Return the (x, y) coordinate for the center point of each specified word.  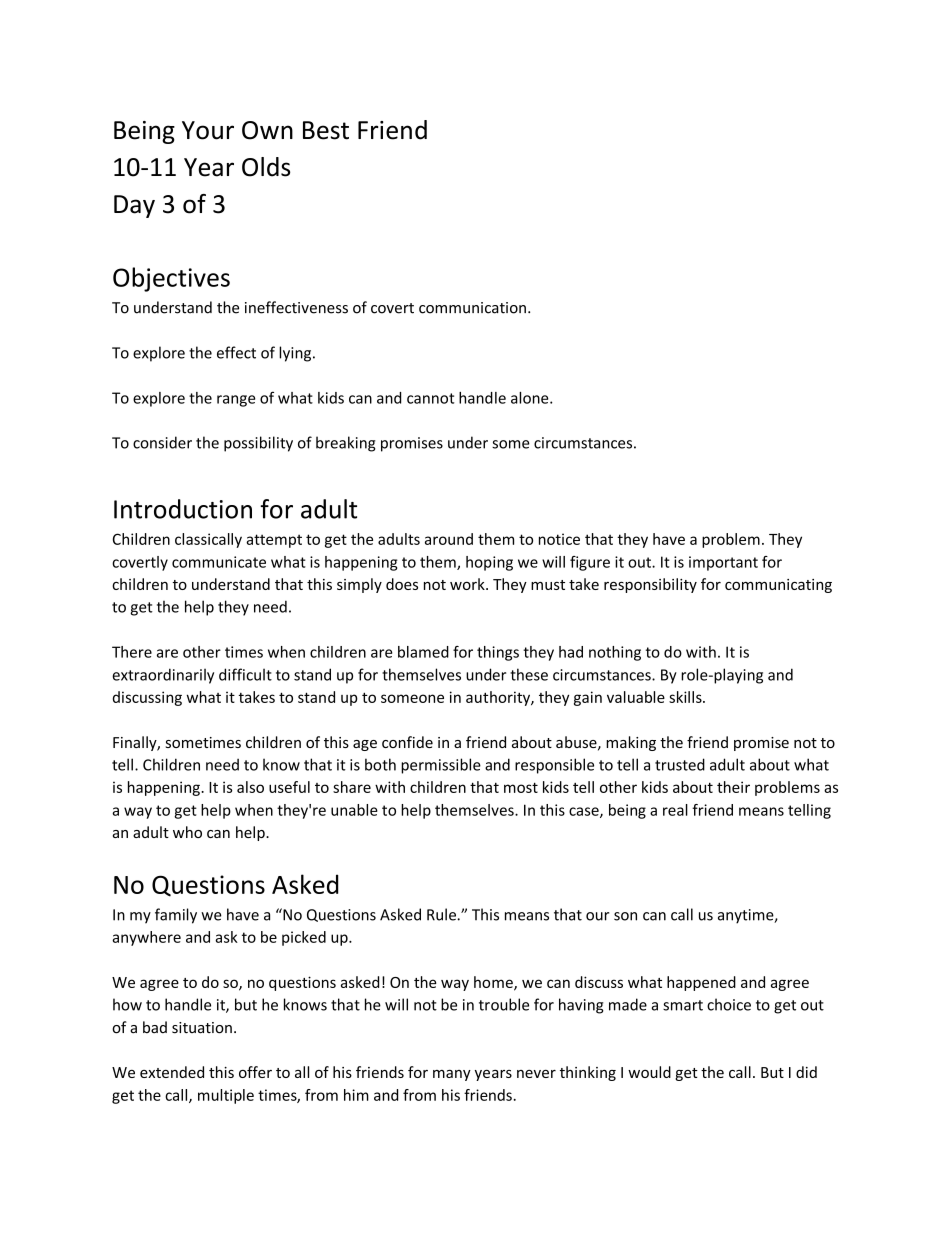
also (250, 787)
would (649, 1072)
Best (326, 130)
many (452, 1075)
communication (472, 308)
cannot (430, 398)
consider (162, 442)
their (733, 787)
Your (208, 130)
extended (172, 1072)
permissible (441, 766)
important (723, 563)
